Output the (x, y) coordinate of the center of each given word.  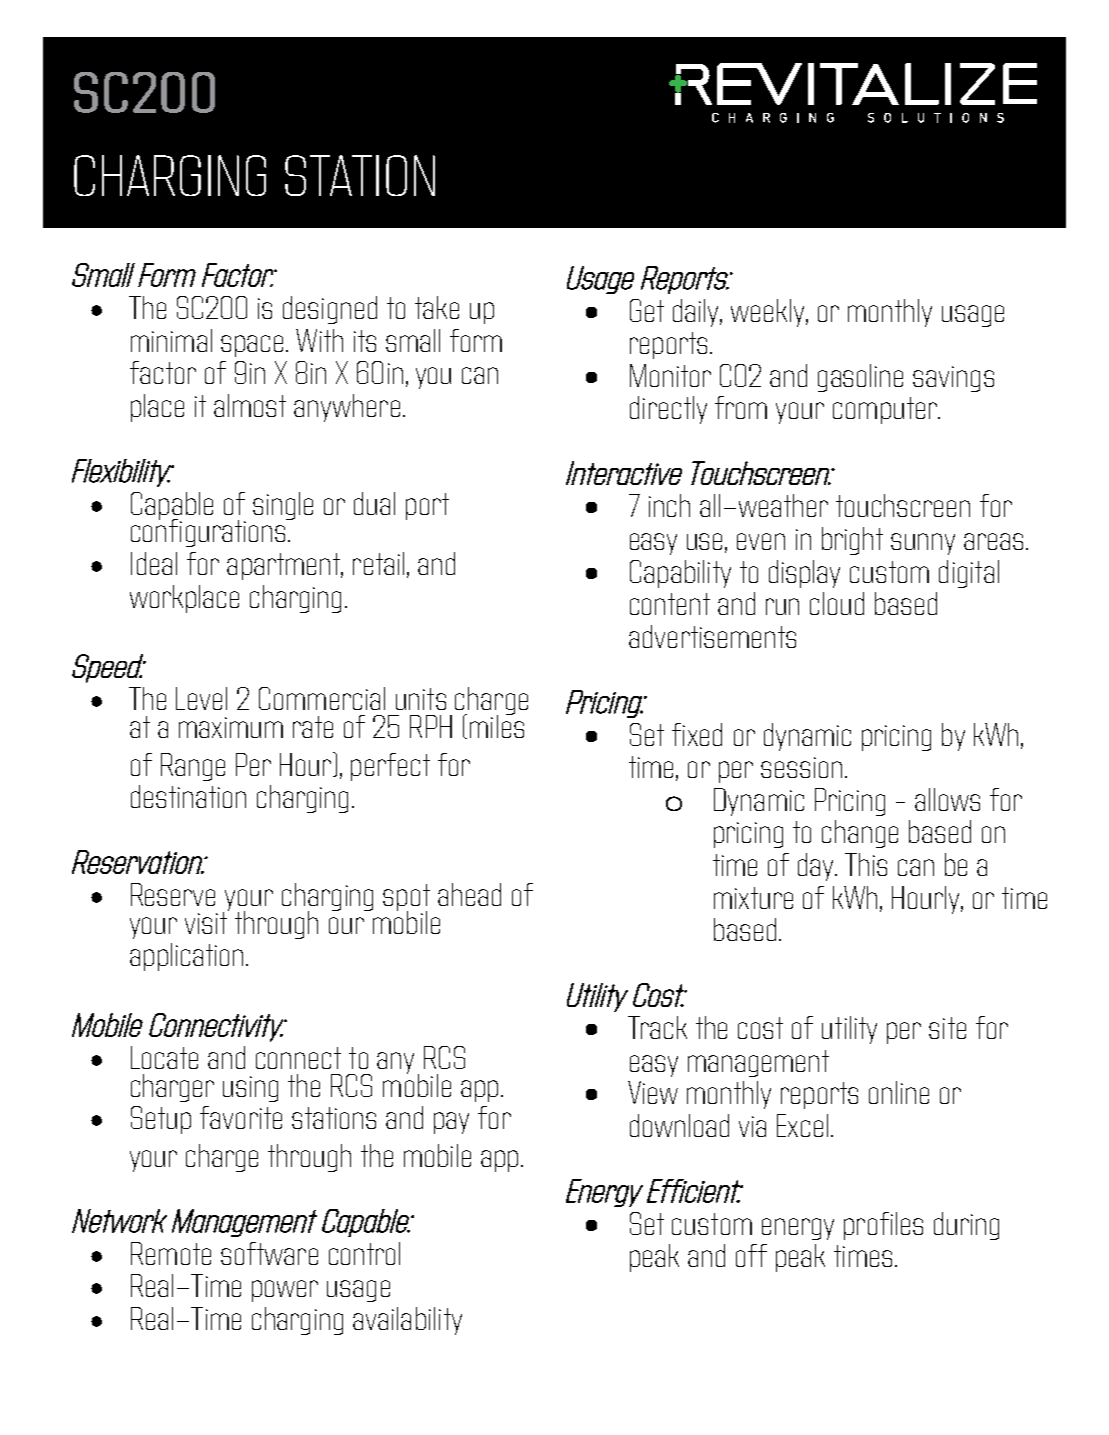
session (801, 767)
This (866, 864)
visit (207, 921)
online (899, 1092)
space (254, 346)
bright (852, 541)
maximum (231, 727)
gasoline (860, 378)
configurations (209, 532)
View (653, 1092)
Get (647, 310)
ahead (469, 894)
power (285, 1291)
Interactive (624, 473)
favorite (241, 1117)
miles (497, 725)
